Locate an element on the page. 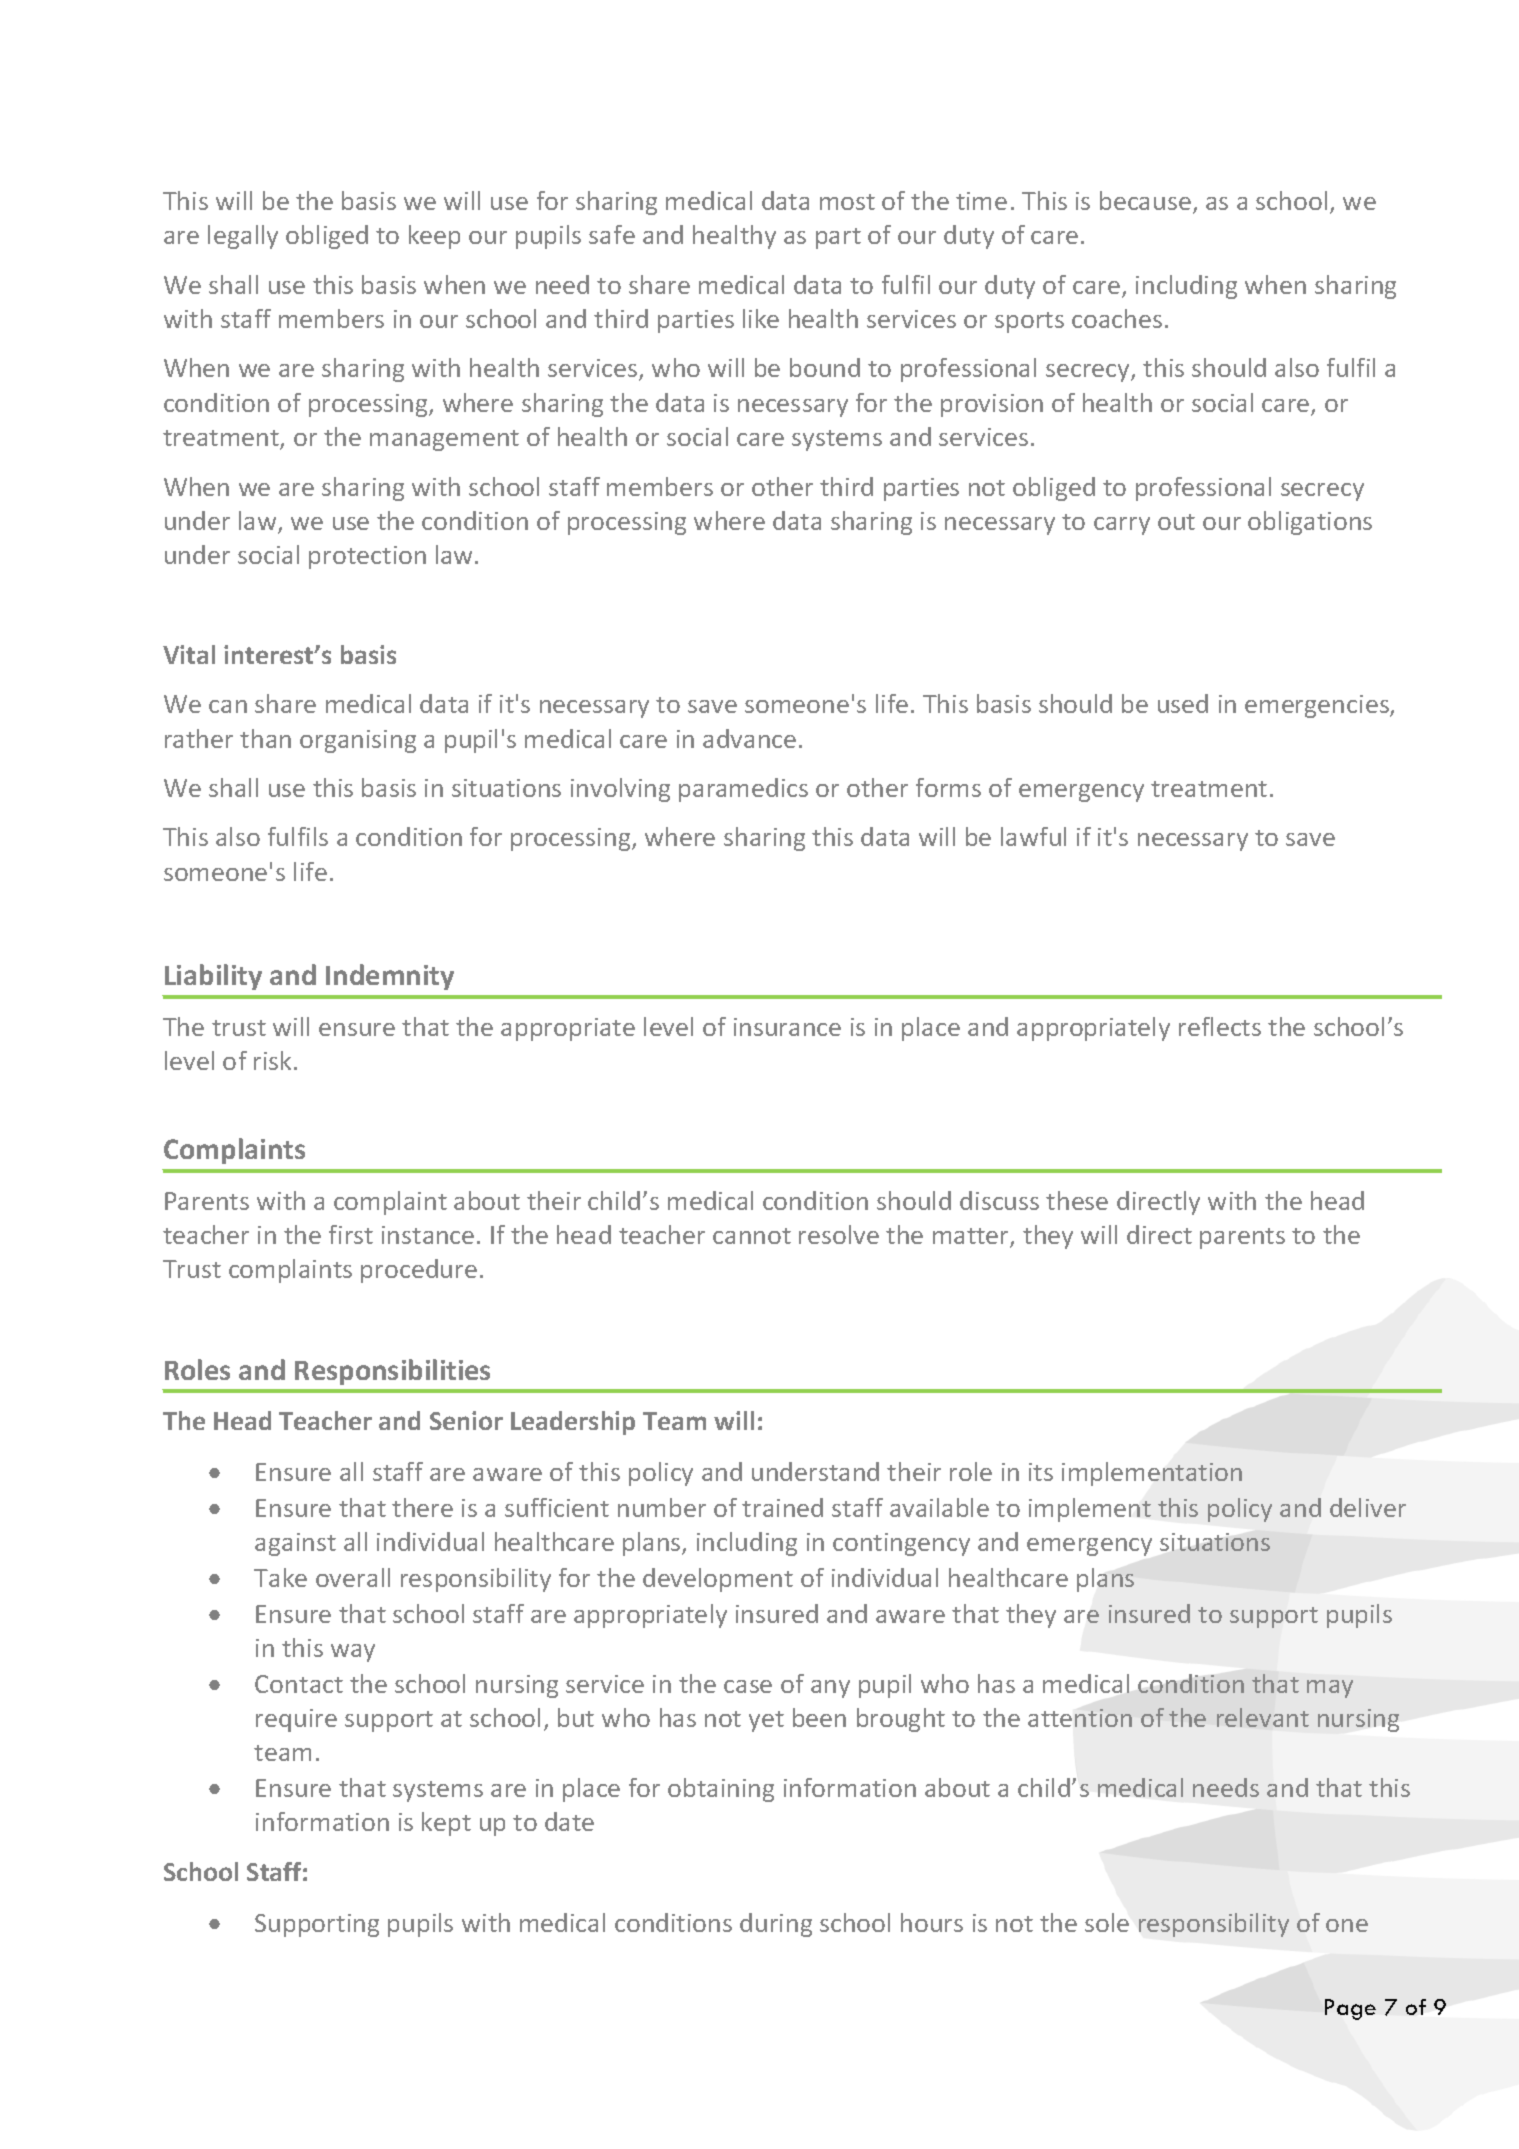 Image resolution: width=1519 pixels, height=2149 pixels. reflects is located at coordinates (1220, 1026).
